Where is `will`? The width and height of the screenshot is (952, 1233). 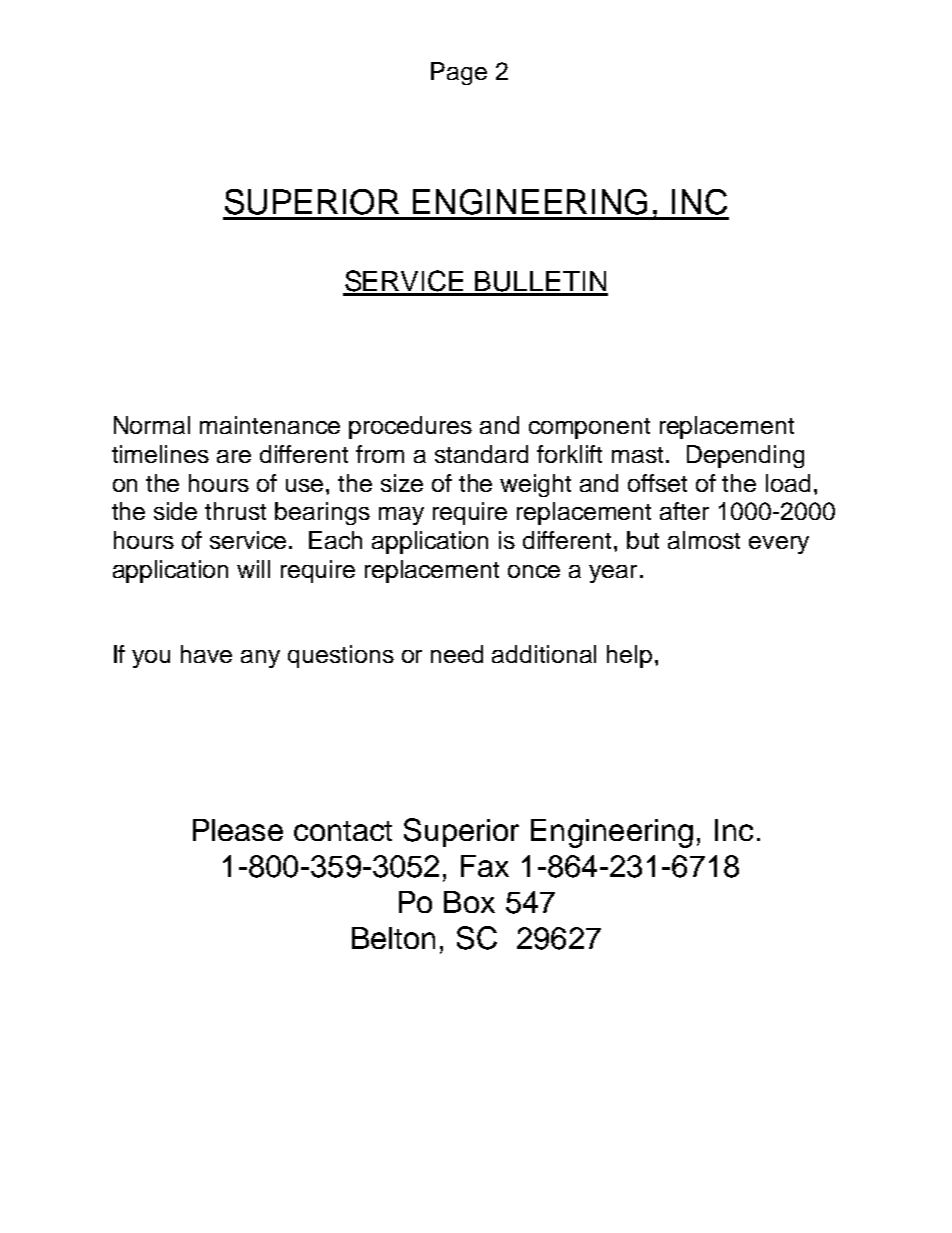
will is located at coordinates (253, 569).
